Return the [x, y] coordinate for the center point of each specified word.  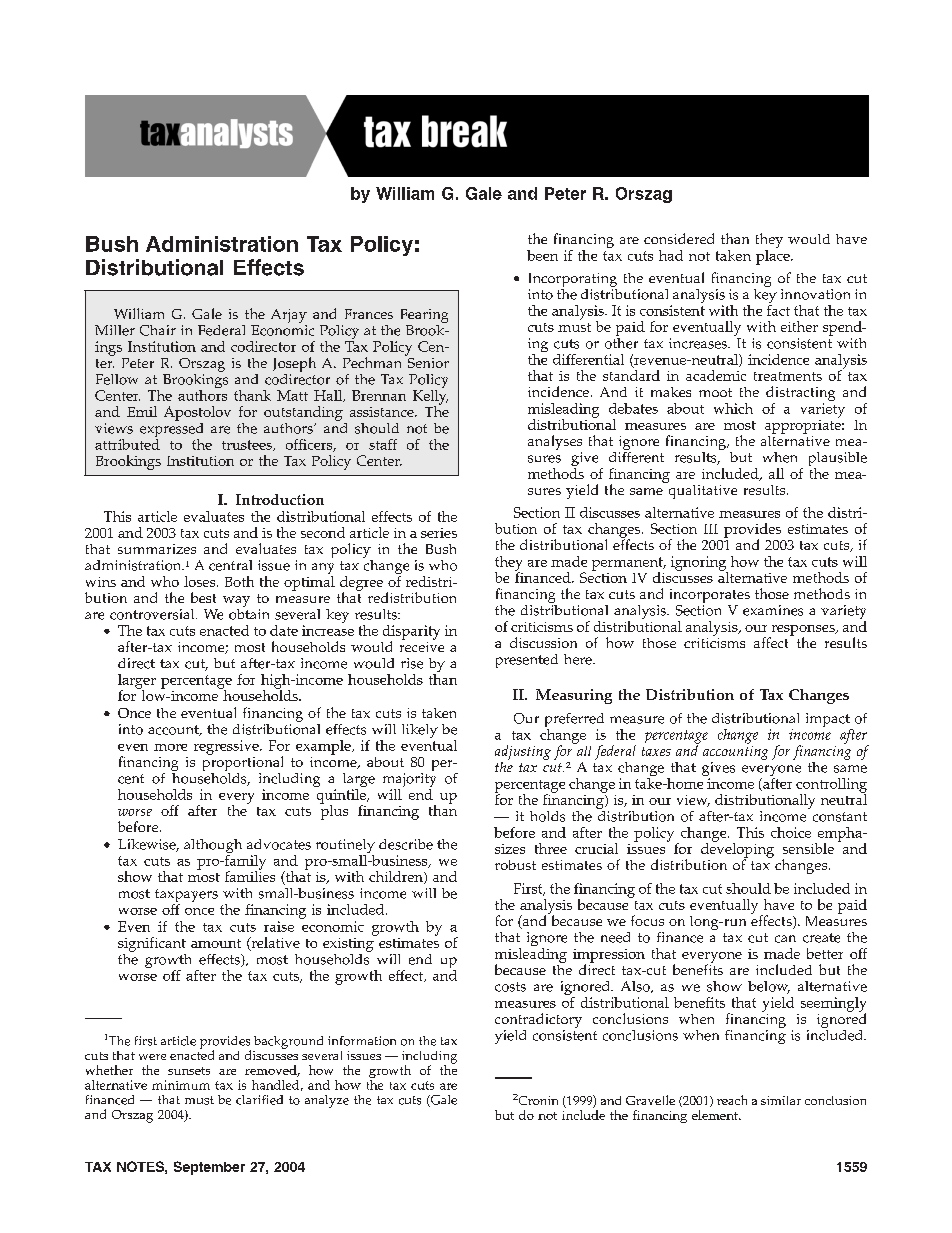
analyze [327, 1101]
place [774, 256]
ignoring [699, 564]
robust [515, 865]
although [213, 847]
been [542, 255]
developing [737, 850]
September [209, 1168]
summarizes [157, 549]
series [439, 533]
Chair [158, 330]
